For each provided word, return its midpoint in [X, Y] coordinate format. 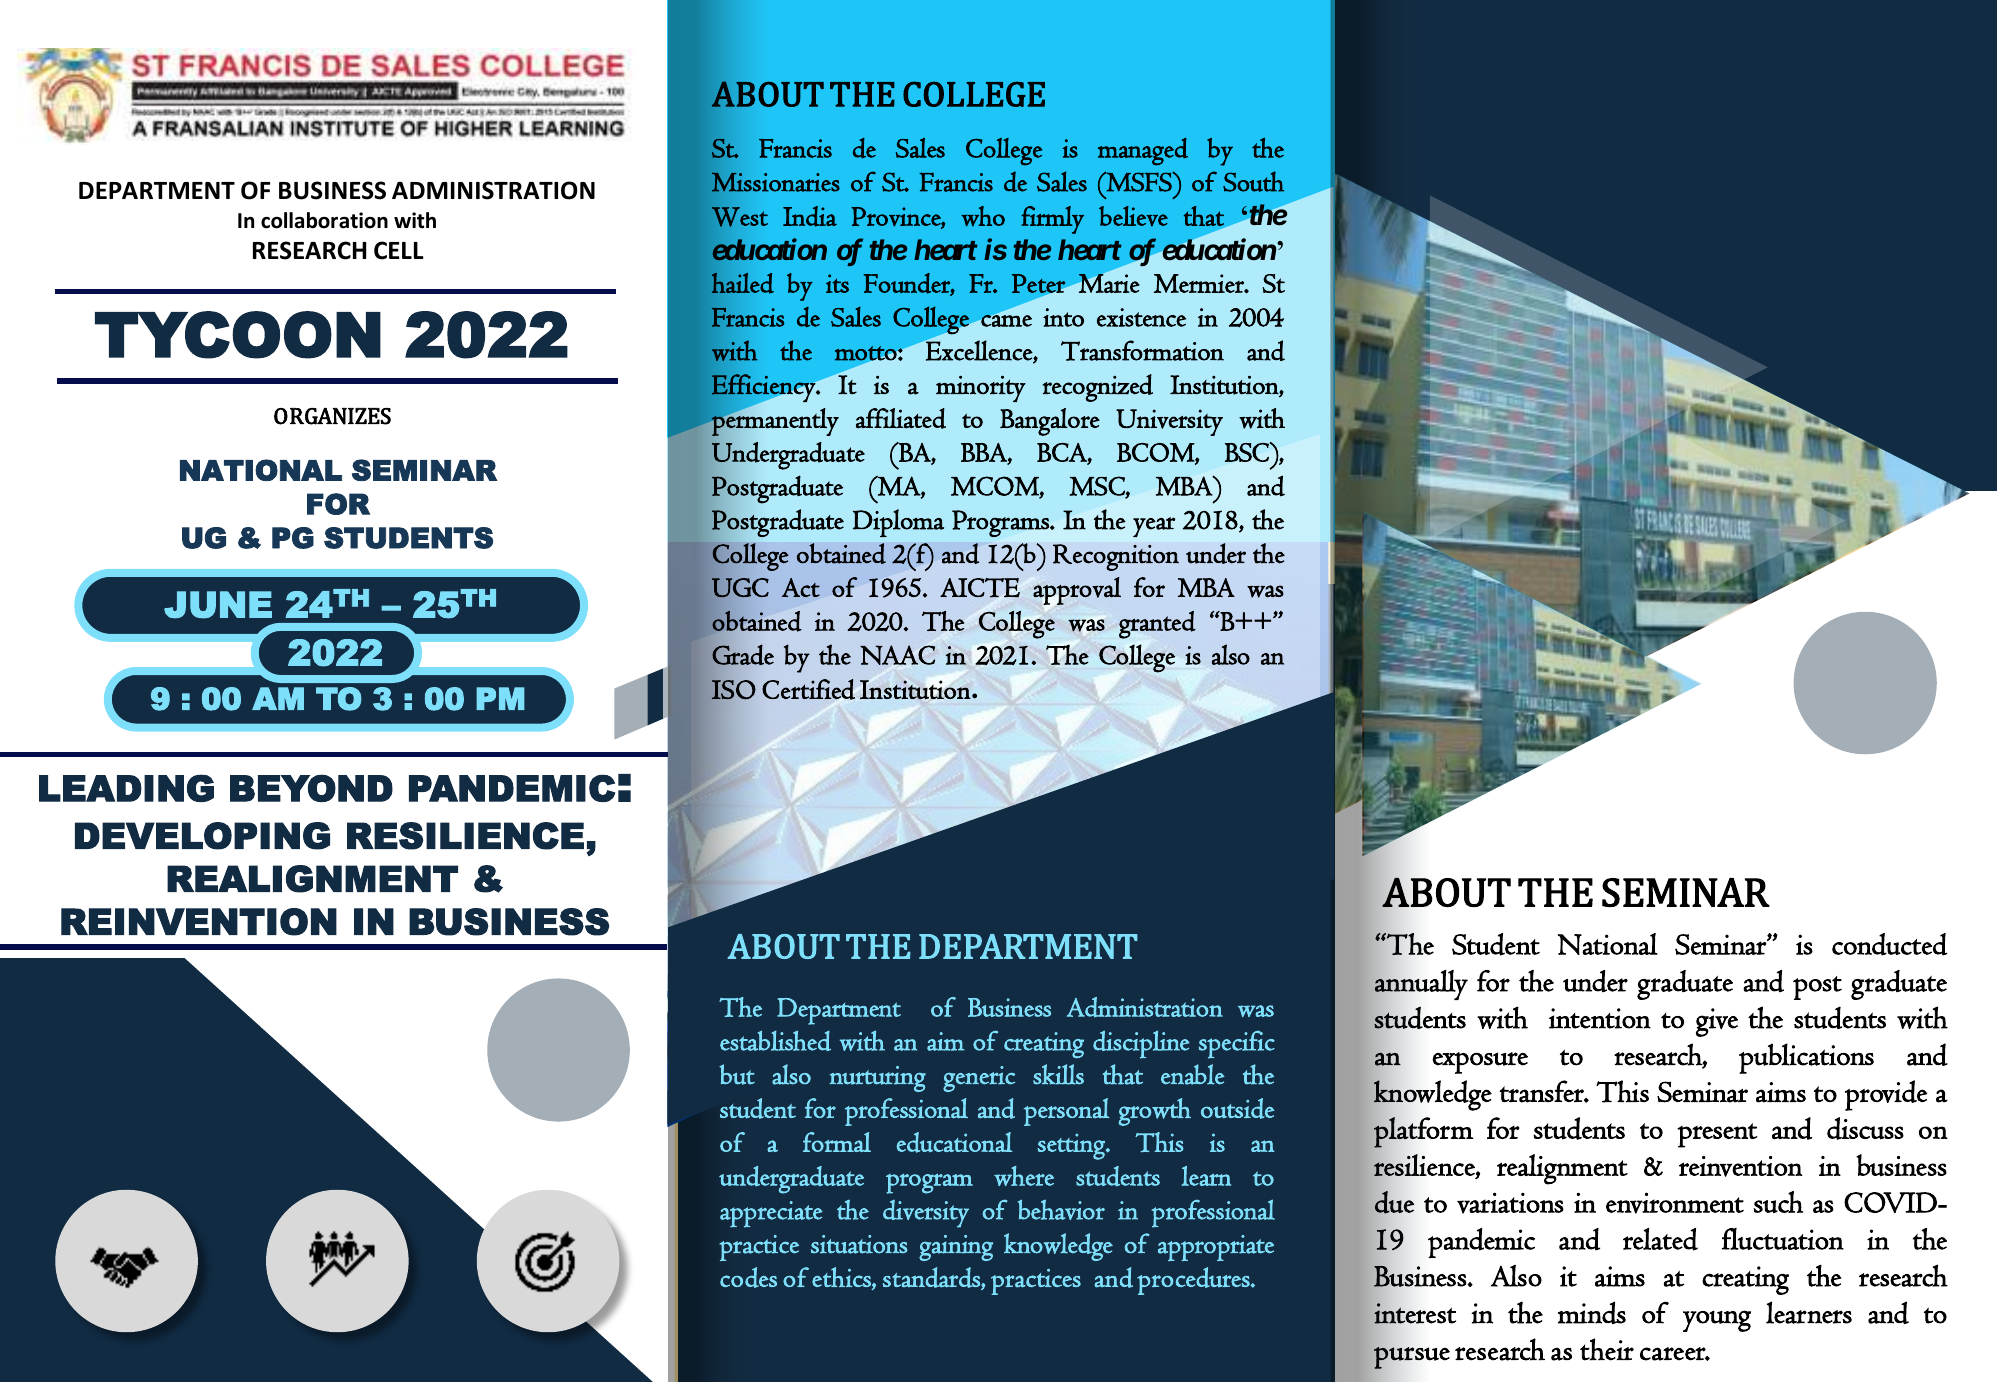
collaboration [324, 220]
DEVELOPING [202, 836]
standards [932, 1278]
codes [748, 1277]
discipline [1141, 1044]
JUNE [218, 605]
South [1253, 181]
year [1154, 527]
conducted [1889, 944]
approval [1077, 591]
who [983, 216]
